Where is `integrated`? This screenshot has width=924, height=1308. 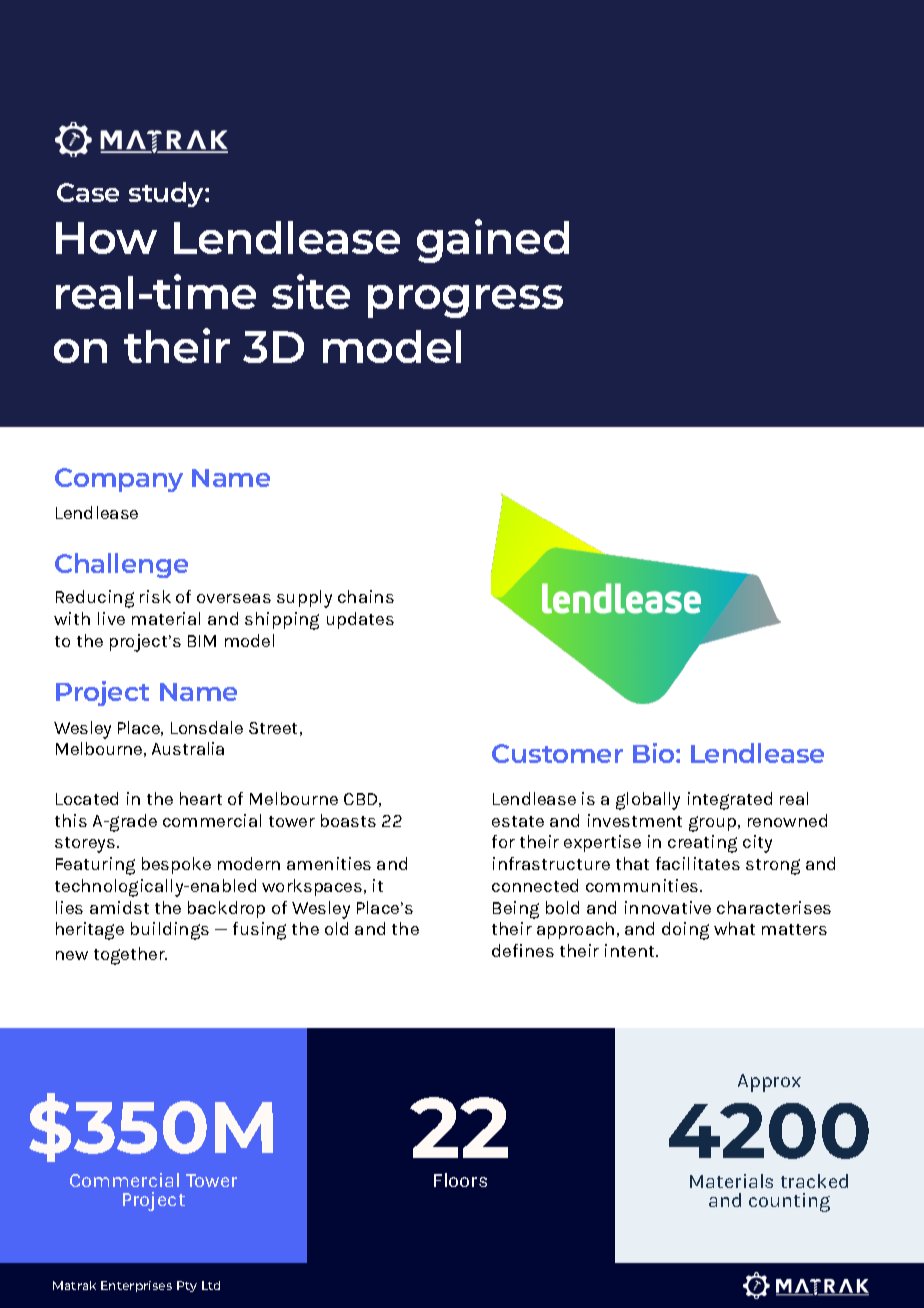
integrated is located at coordinates (730, 801).
